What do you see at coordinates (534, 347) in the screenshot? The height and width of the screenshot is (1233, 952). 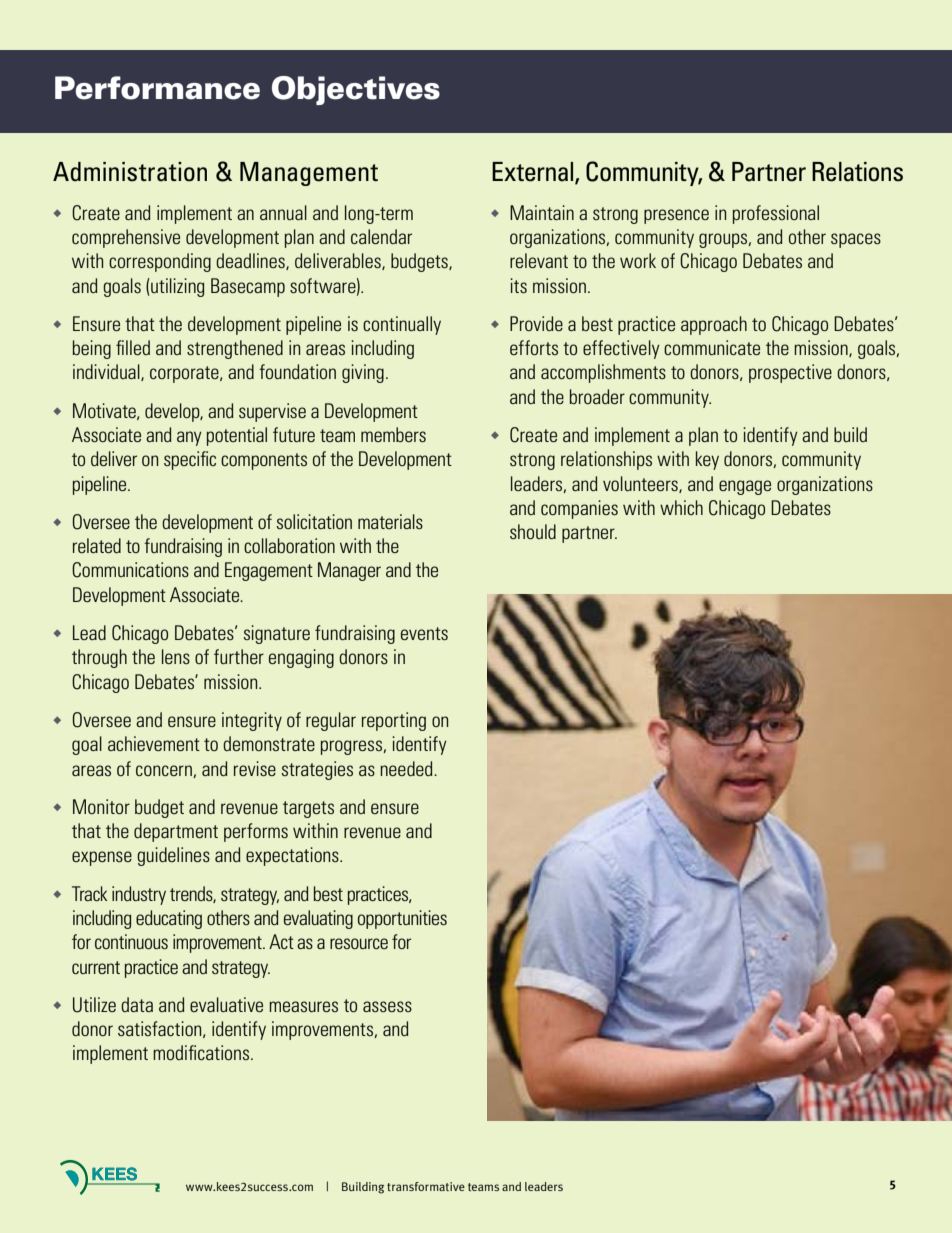 I see `efforts` at bounding box center [534, 347].
